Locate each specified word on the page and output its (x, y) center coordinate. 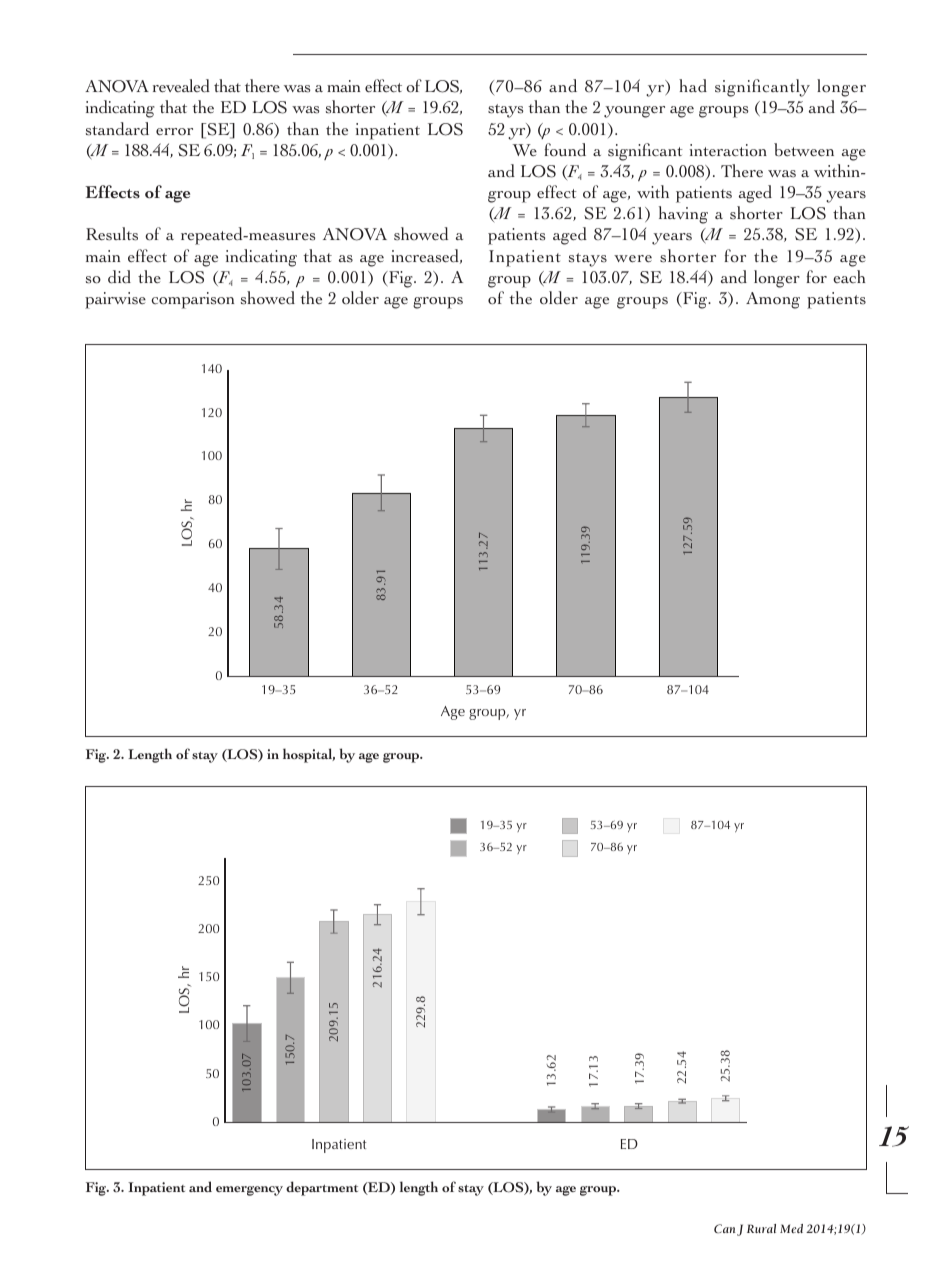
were (633, 259)
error (174, 131)
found (565, 150)
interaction (728, 150)
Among (773, 300)
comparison (192, 300)
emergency (249, 1191)
